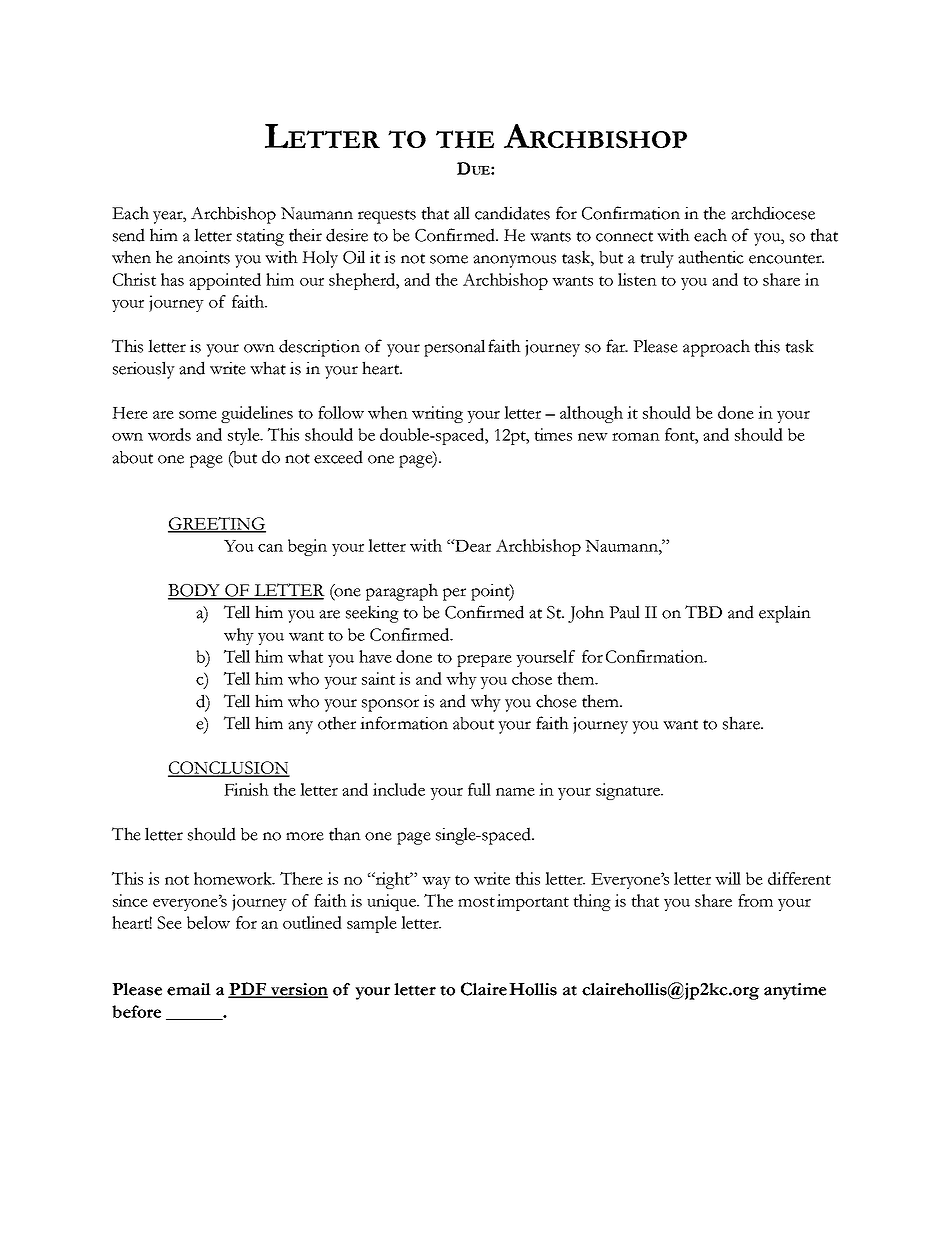  I want to click on full, so click(479, 789).
